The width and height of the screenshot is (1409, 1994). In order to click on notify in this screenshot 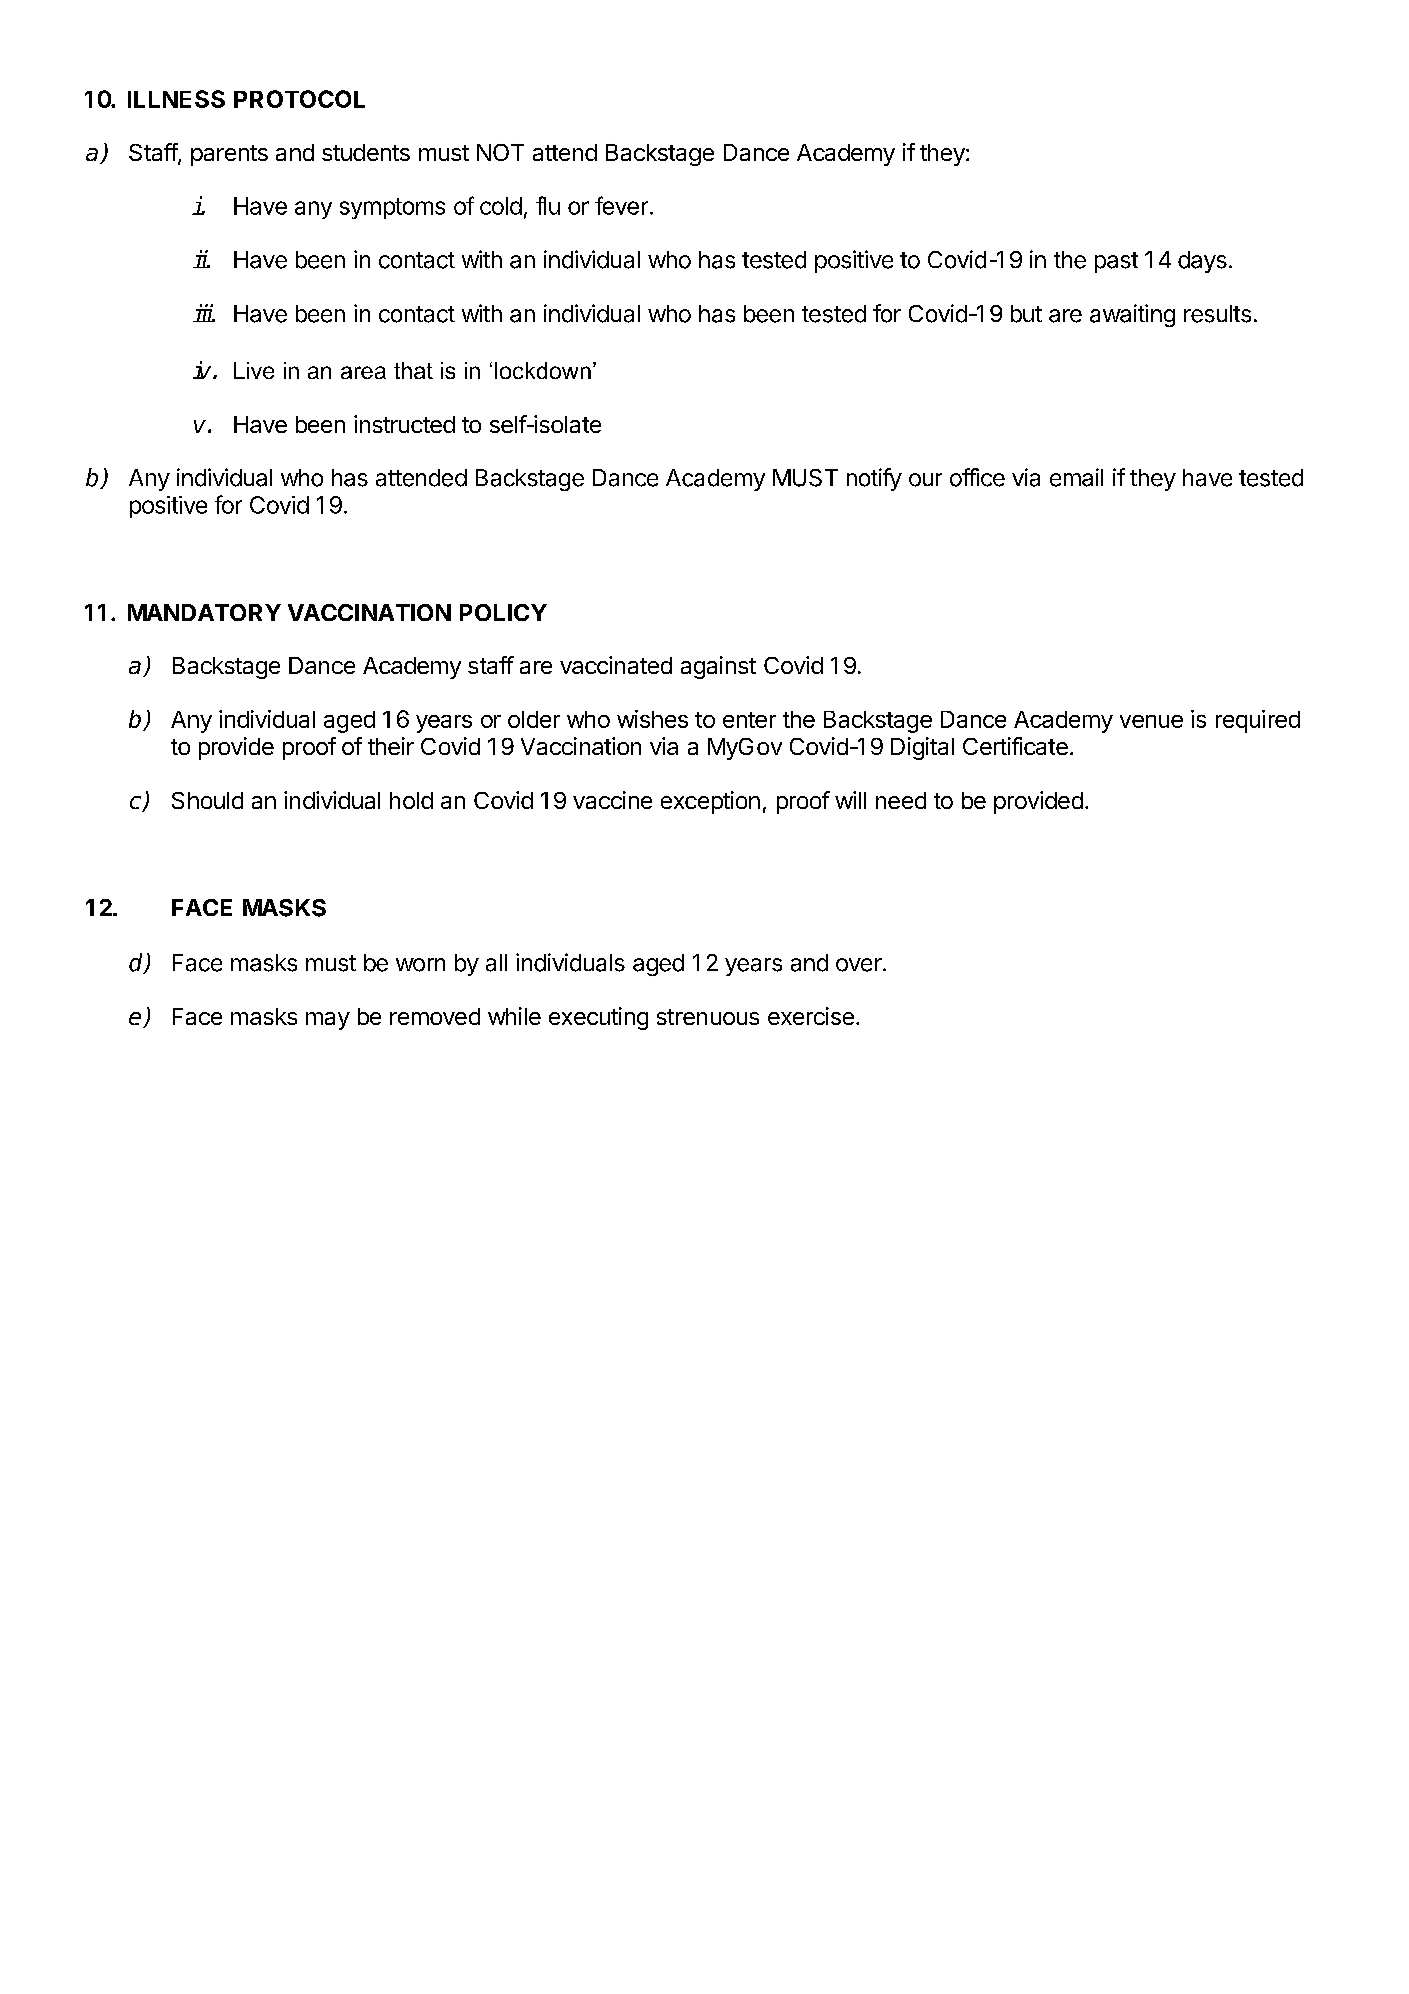, I will do `click(874, 479)`.
